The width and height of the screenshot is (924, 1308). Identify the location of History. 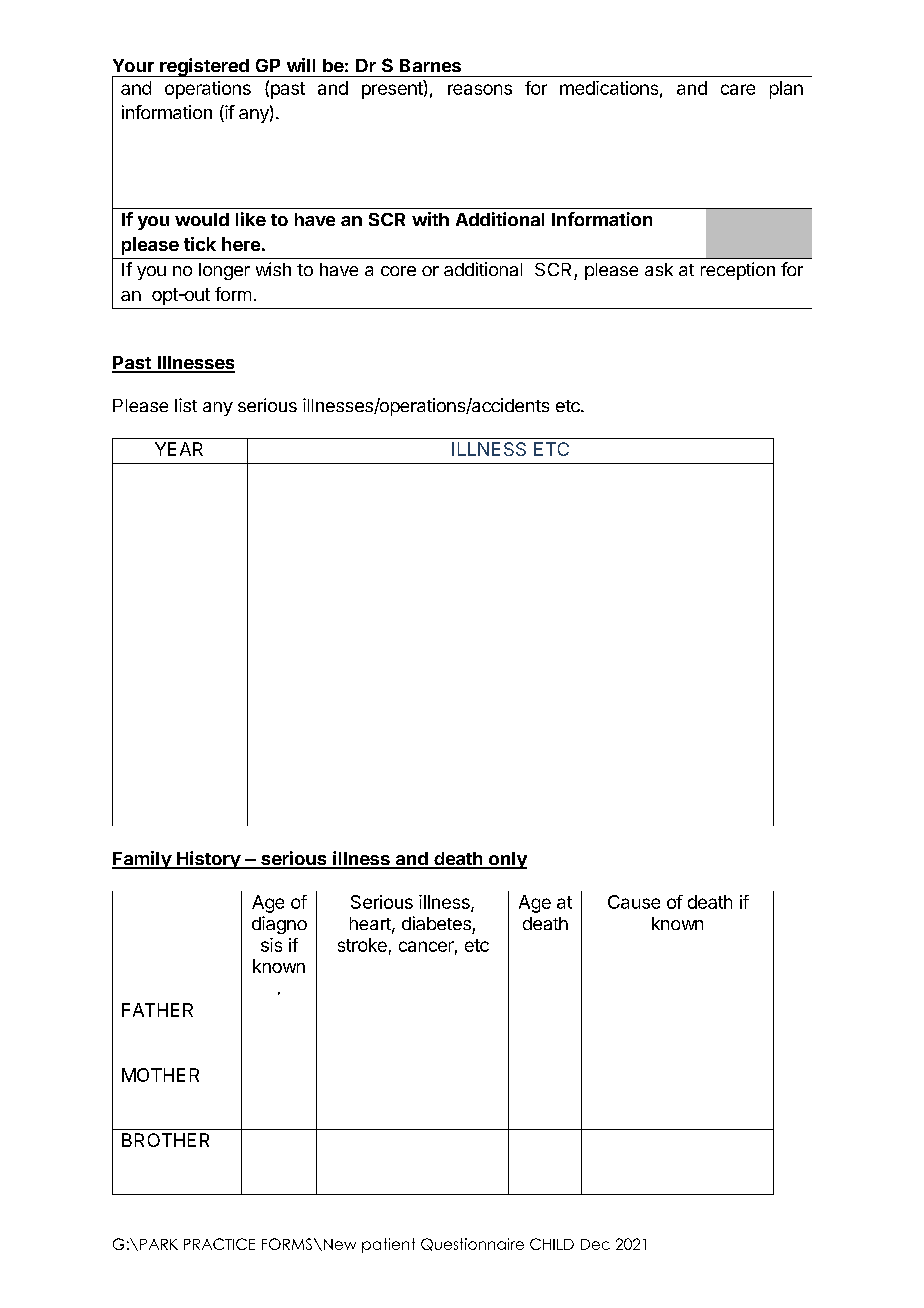
(208, 860).
